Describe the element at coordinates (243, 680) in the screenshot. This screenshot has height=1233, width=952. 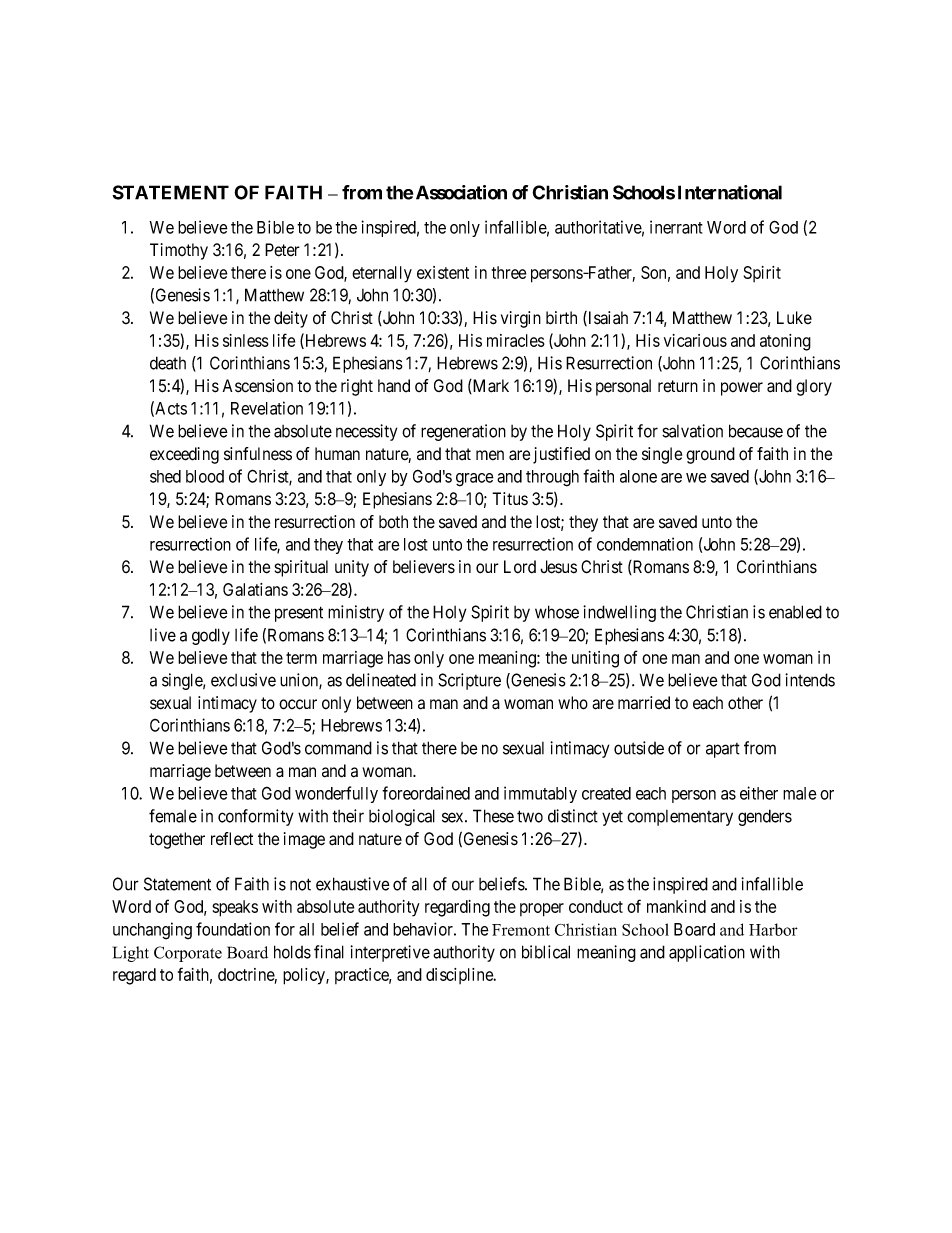
I see `exclusive` at that location.
